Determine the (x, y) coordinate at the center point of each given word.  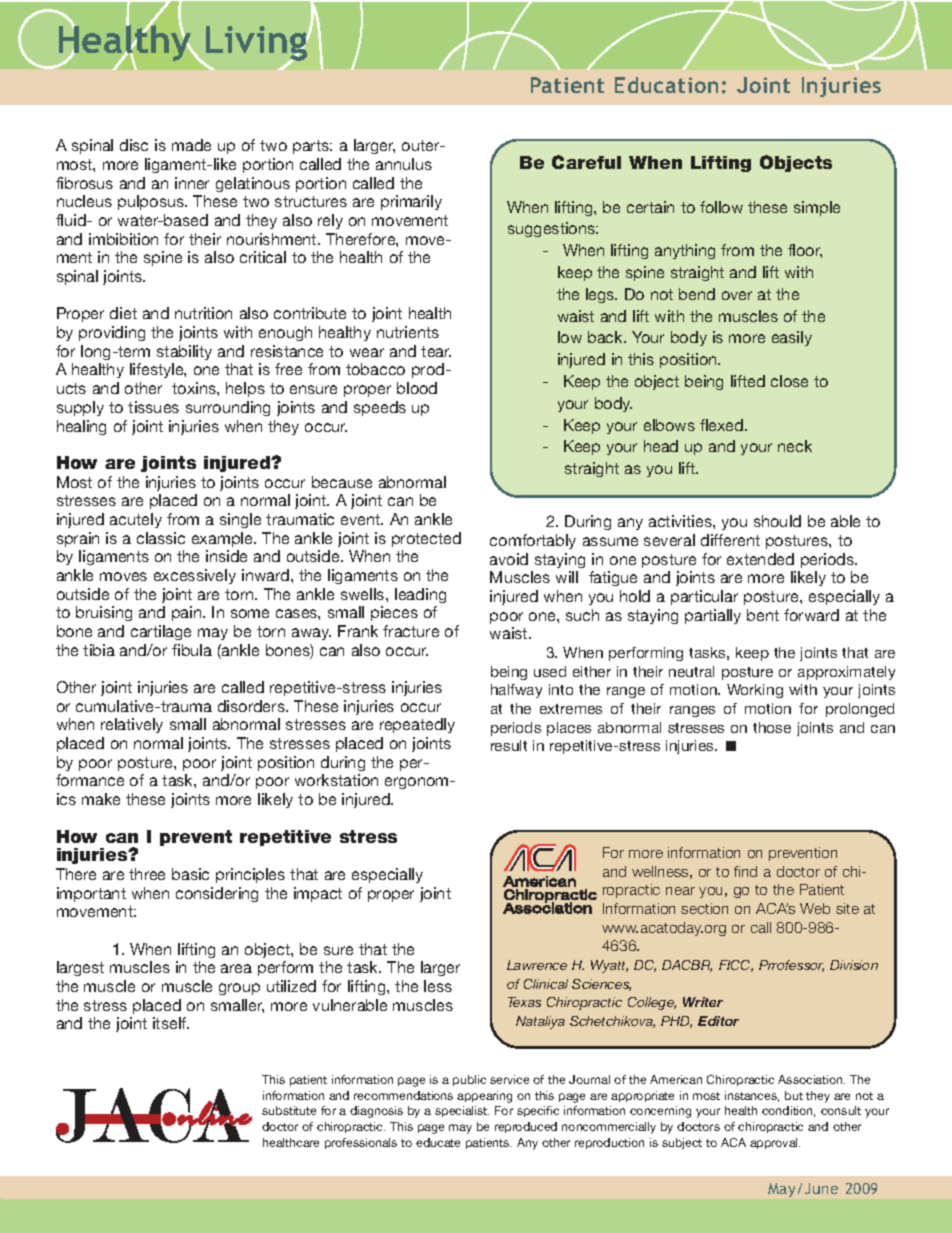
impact (318, 894)
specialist (462, 1111)
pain (188, 613)
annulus (404, 164)
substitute (289, 1110)
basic (190, 874)
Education (666, 85)
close (789, 381)
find (745, 871)
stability (184, 352)
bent (763, 615)
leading (420, 595)
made (191, 145)
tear (436, 351)
